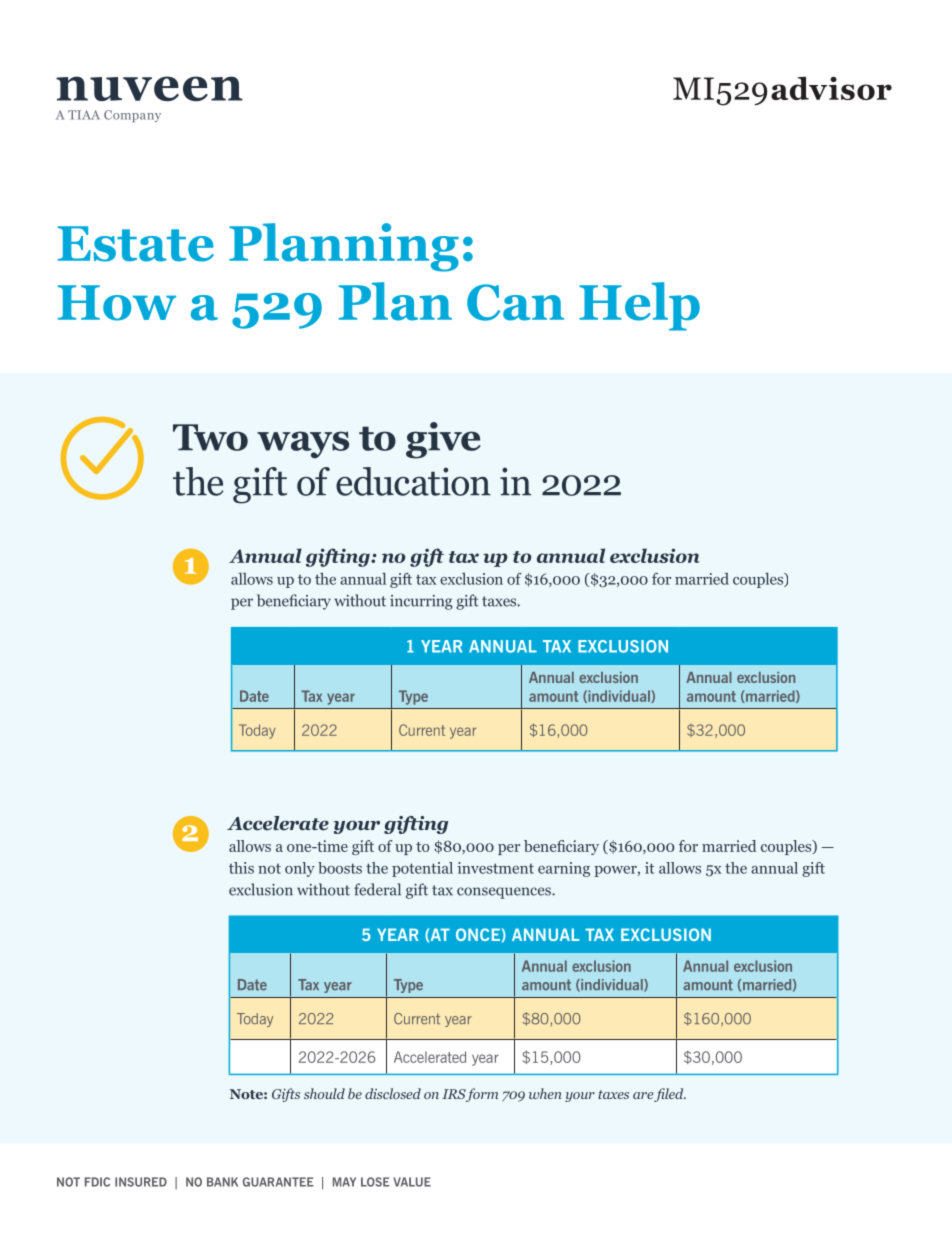 The height and width of the page is (1233, 952). I want to click on VALUE, so click(412, 1182).
